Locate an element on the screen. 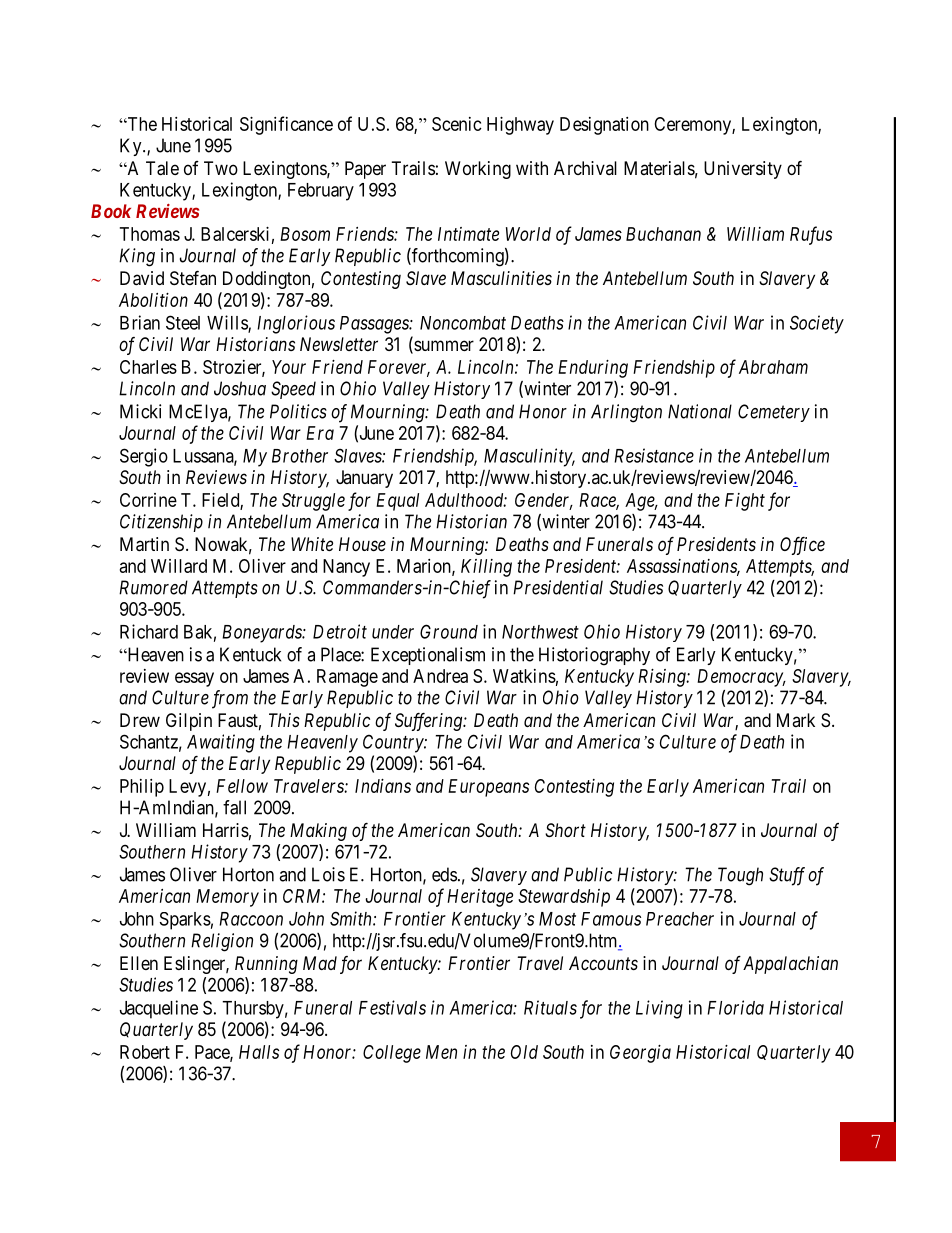  Office is located at coordinates (802, 546).
